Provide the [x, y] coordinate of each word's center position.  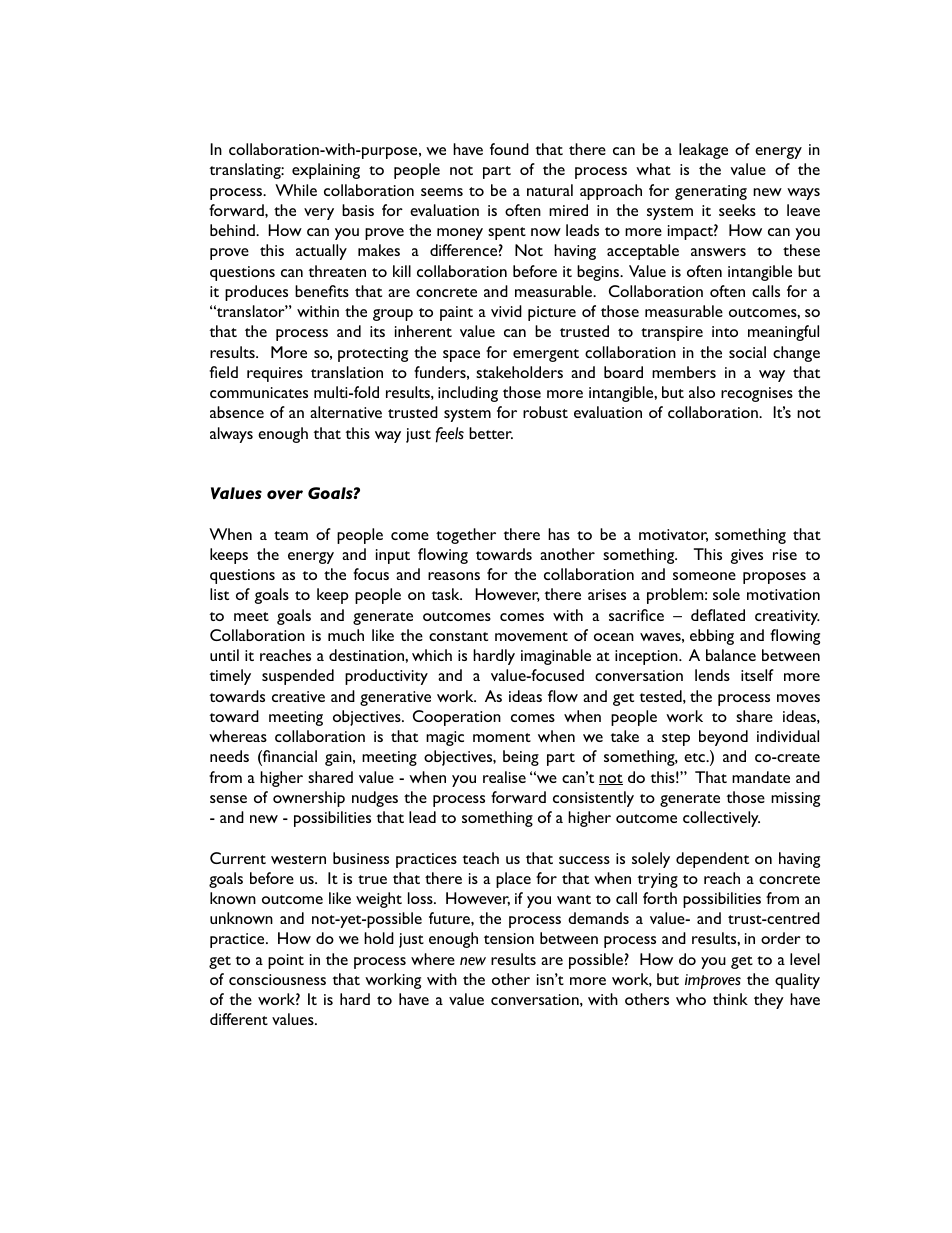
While [296, 190]
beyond [723, 738]
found [509, 149]
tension [509, 938]
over [285, 494]
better [491, 433]
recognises [757, 394]
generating [711, 192]
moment [502, 737]
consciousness [277, 979]
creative [298, 696]
